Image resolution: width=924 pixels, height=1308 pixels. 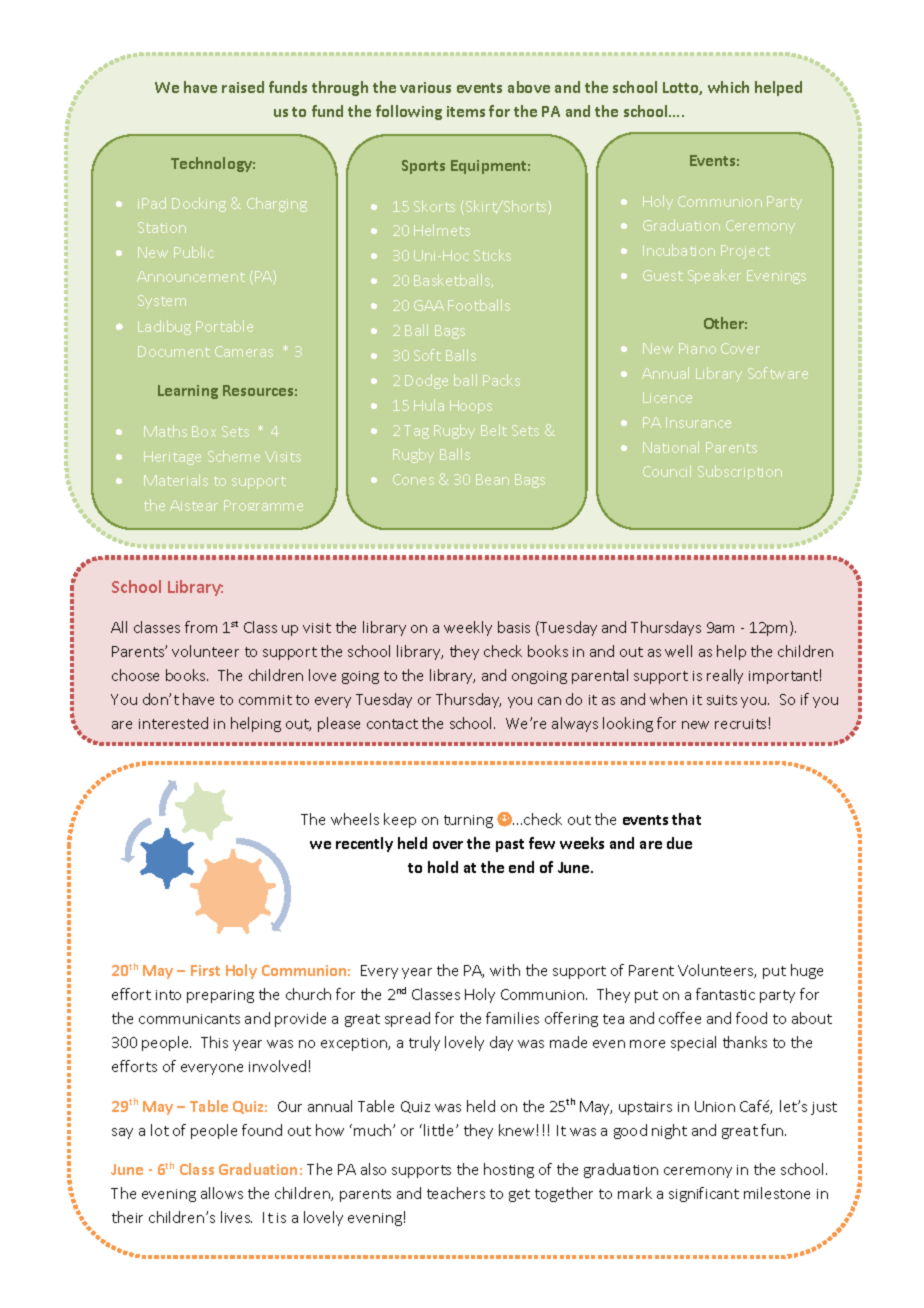 I want to click on from, so click(x=201, y=627).
